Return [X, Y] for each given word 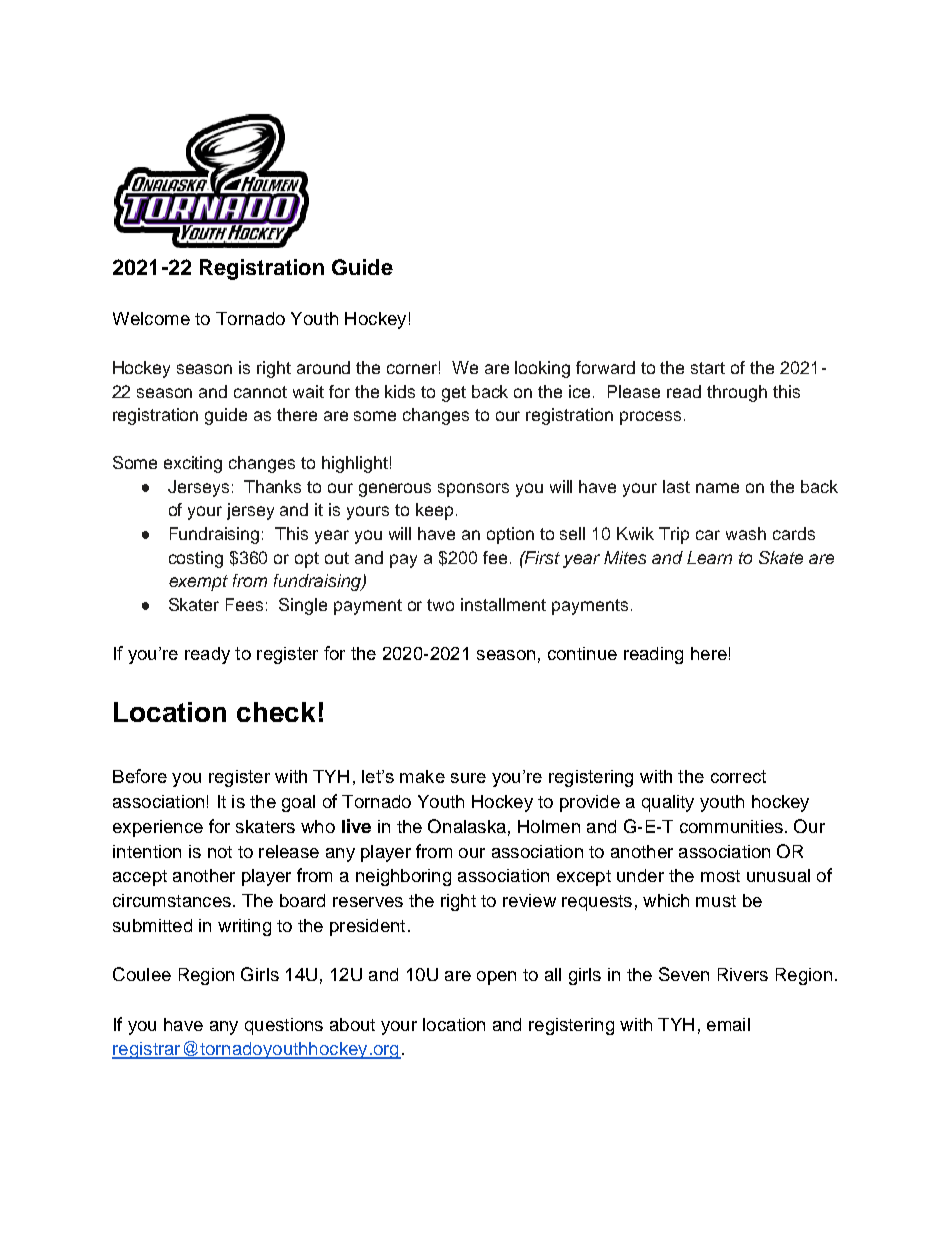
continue [582, 653]
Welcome [151, 318]
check [276, 712]
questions [284, 1026]
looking [542, 369]
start [708, 368]
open [496, 978]
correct [738, 776]
